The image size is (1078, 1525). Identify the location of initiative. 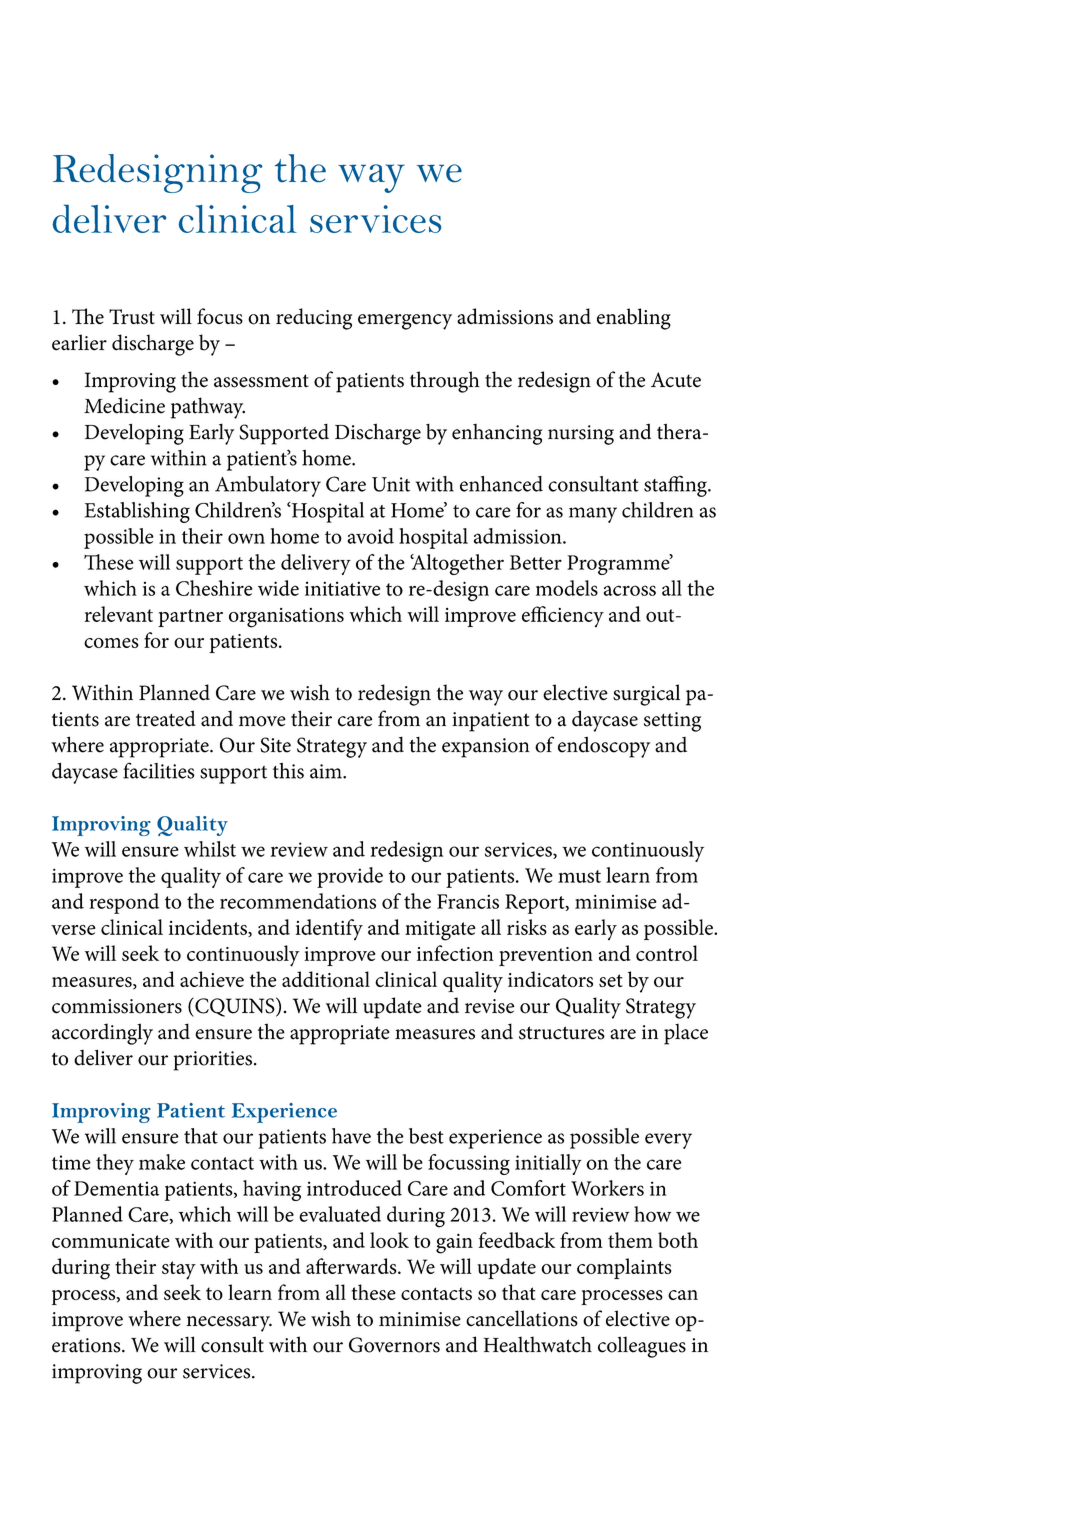
(342, 588).
